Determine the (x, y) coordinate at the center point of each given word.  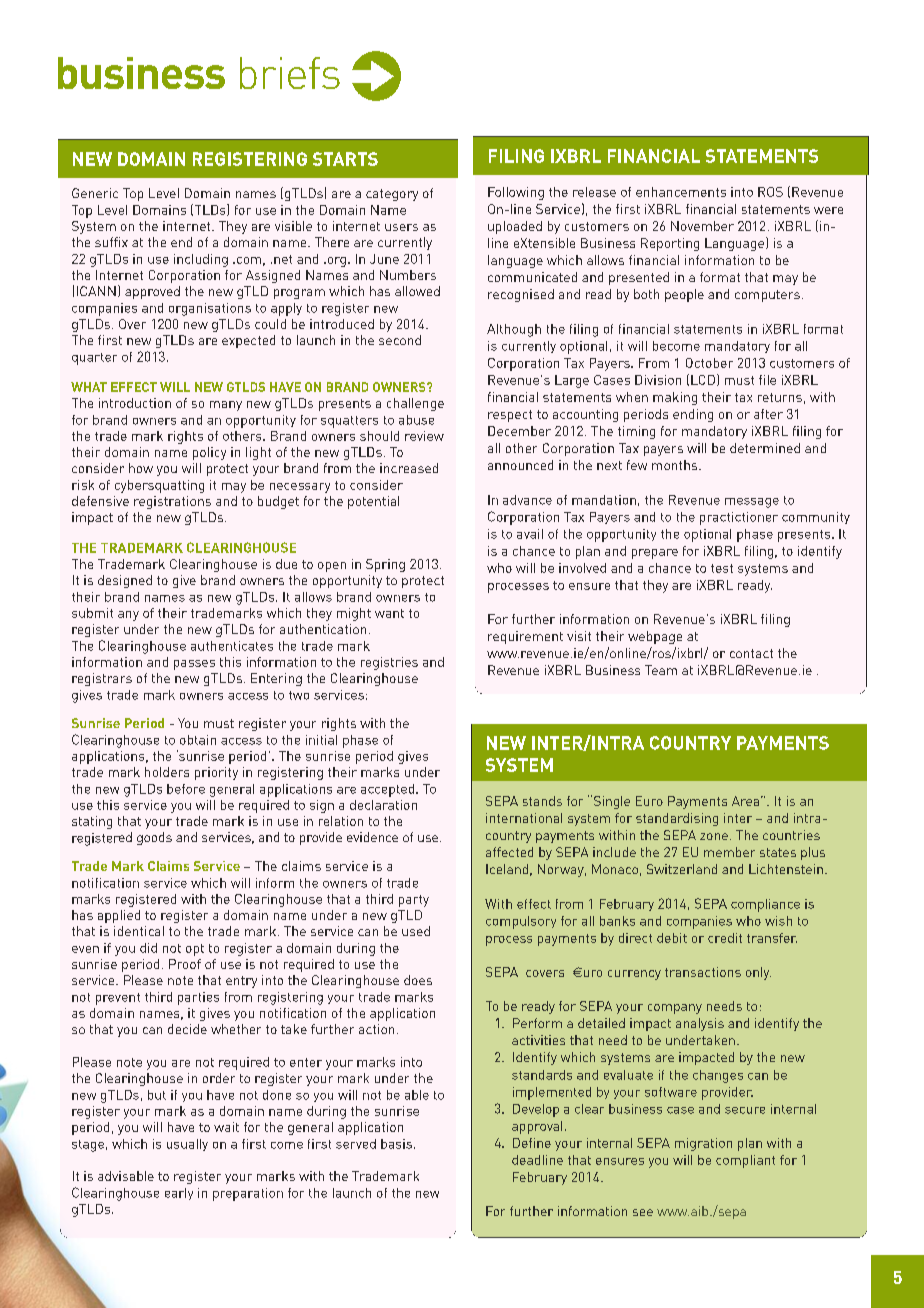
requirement (525, 637)
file (767, 380)
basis (396, 1144)
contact (751, 653)
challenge (415, 404)
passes (194, 665)
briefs (290, 73)
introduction (135, 403)
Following (516, 193)
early (179, 1194)
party (414, 901)
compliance (765, 905)
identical (139, 931)
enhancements (681, 192)
